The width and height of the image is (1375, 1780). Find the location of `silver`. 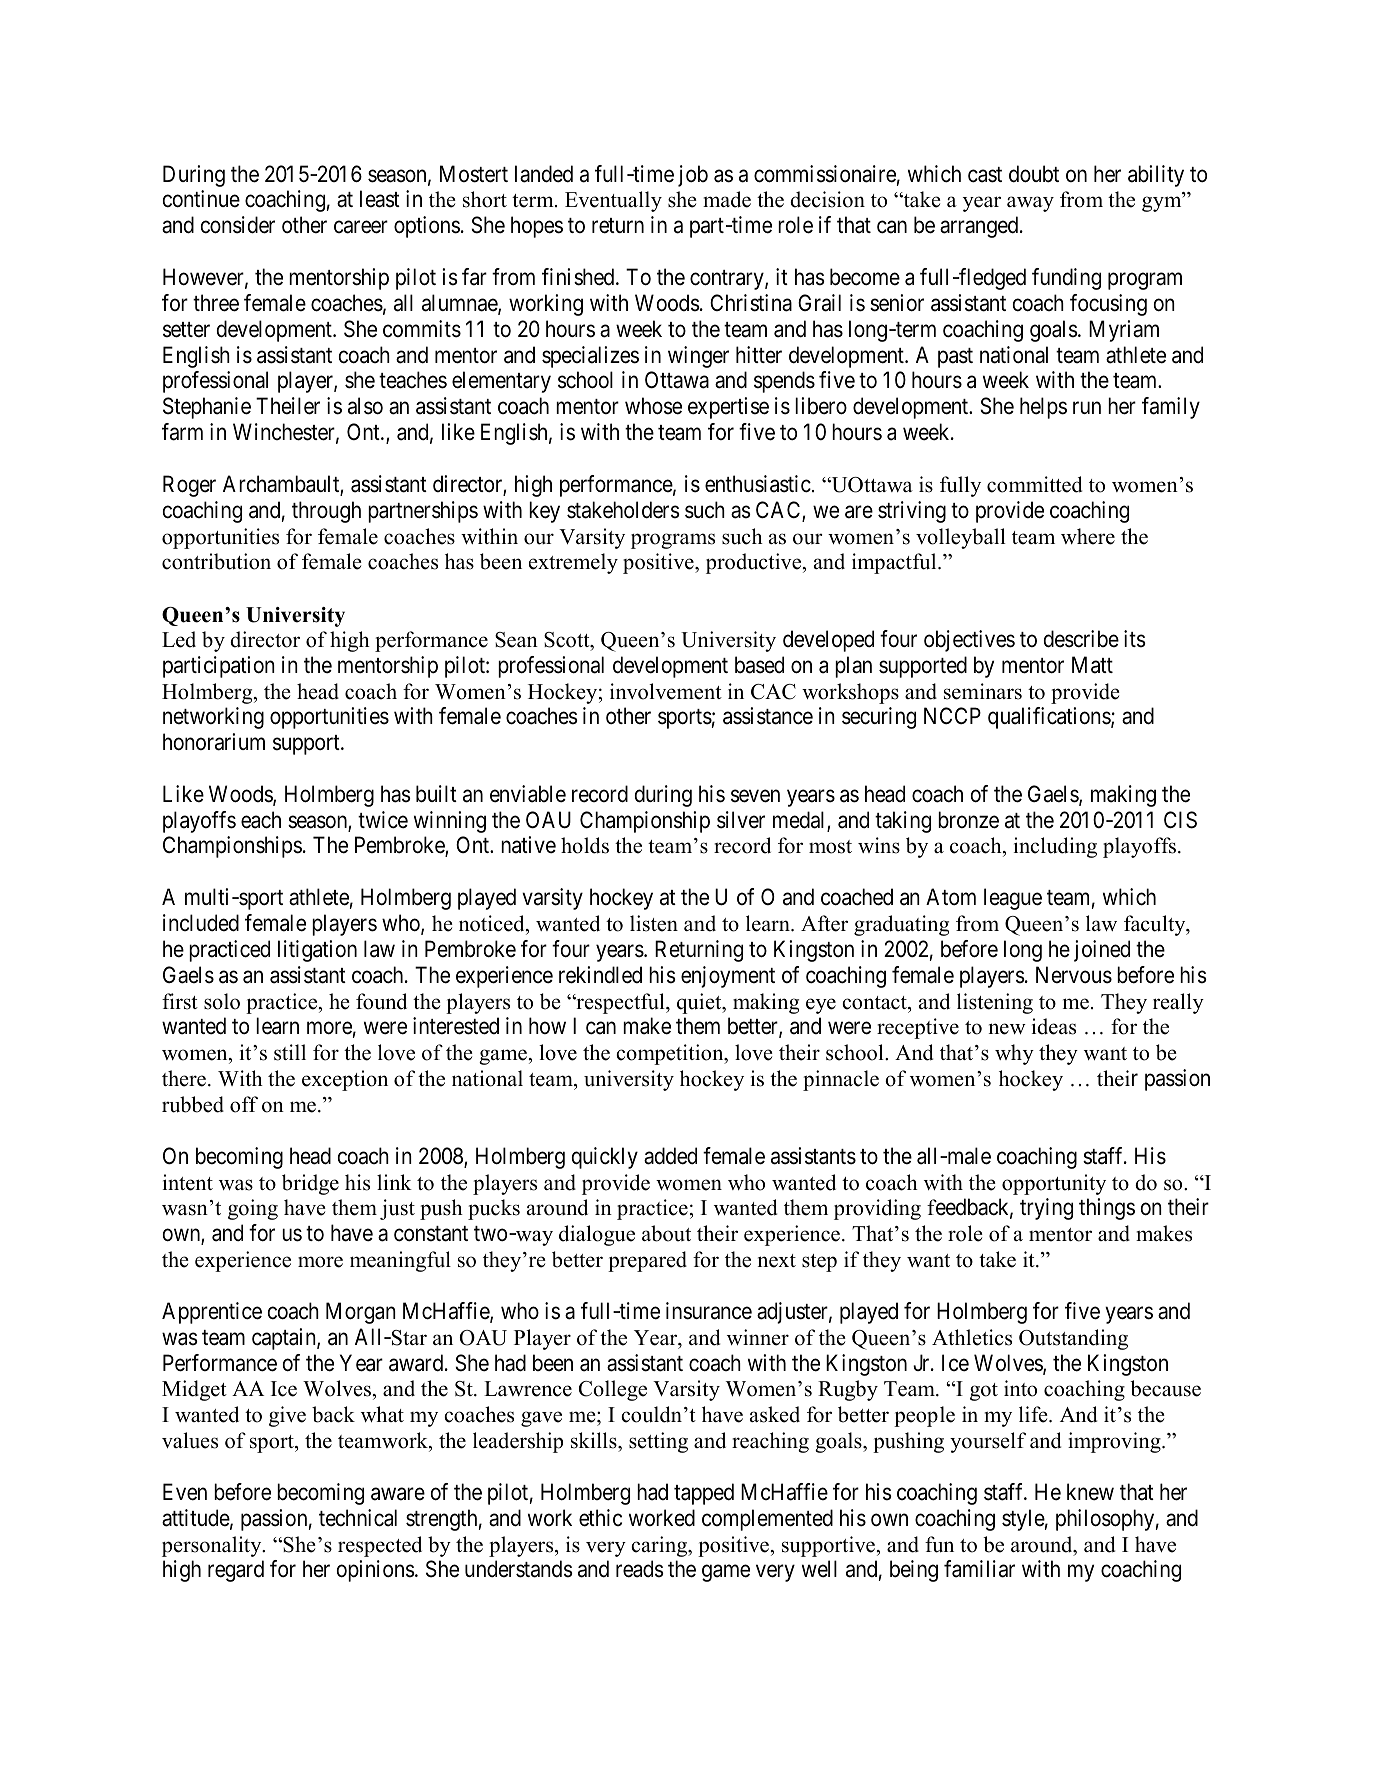

silver is located at coordinates (741, 820).
